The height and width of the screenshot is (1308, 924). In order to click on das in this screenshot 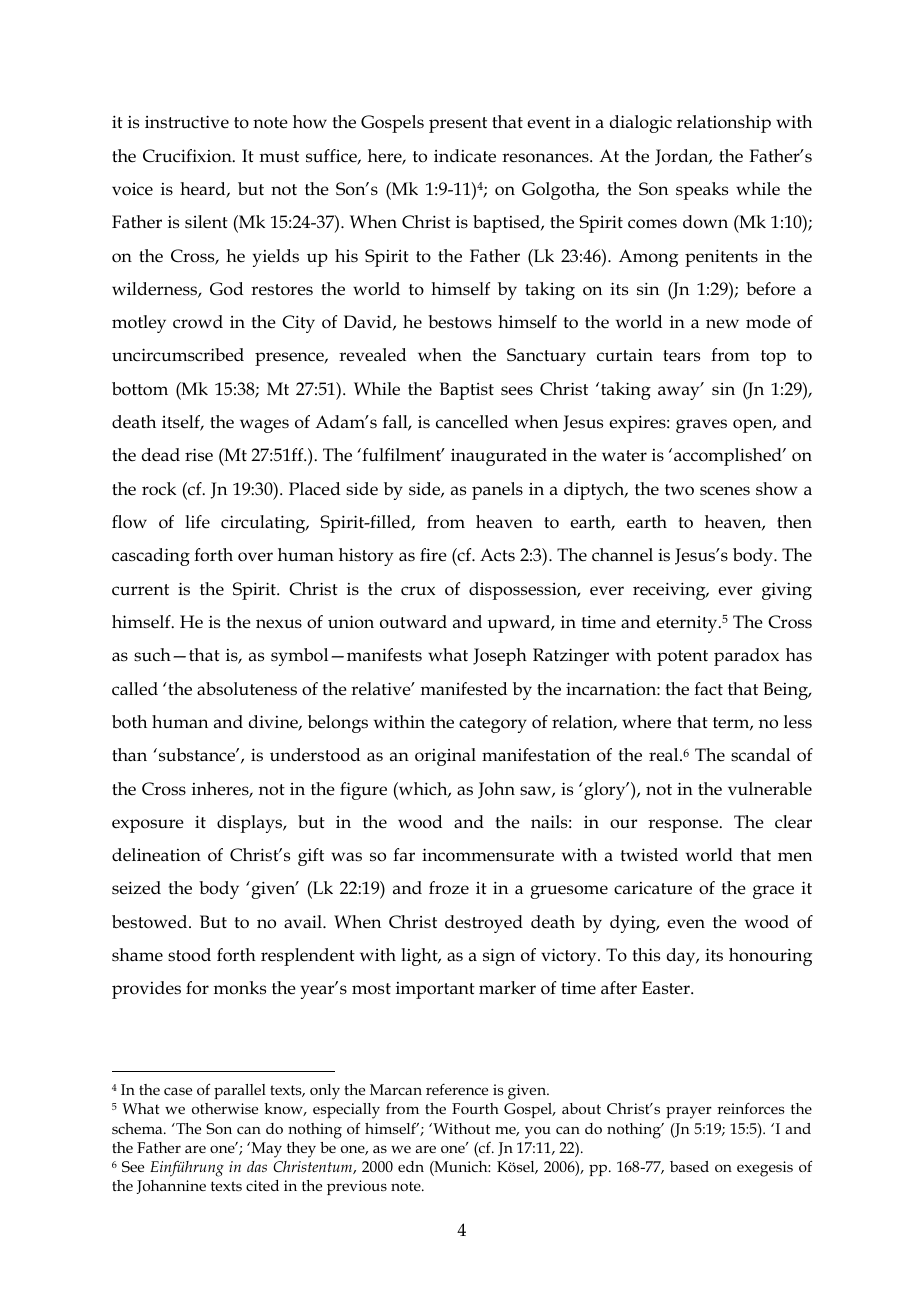, I will do `click(257, 1166)`.
